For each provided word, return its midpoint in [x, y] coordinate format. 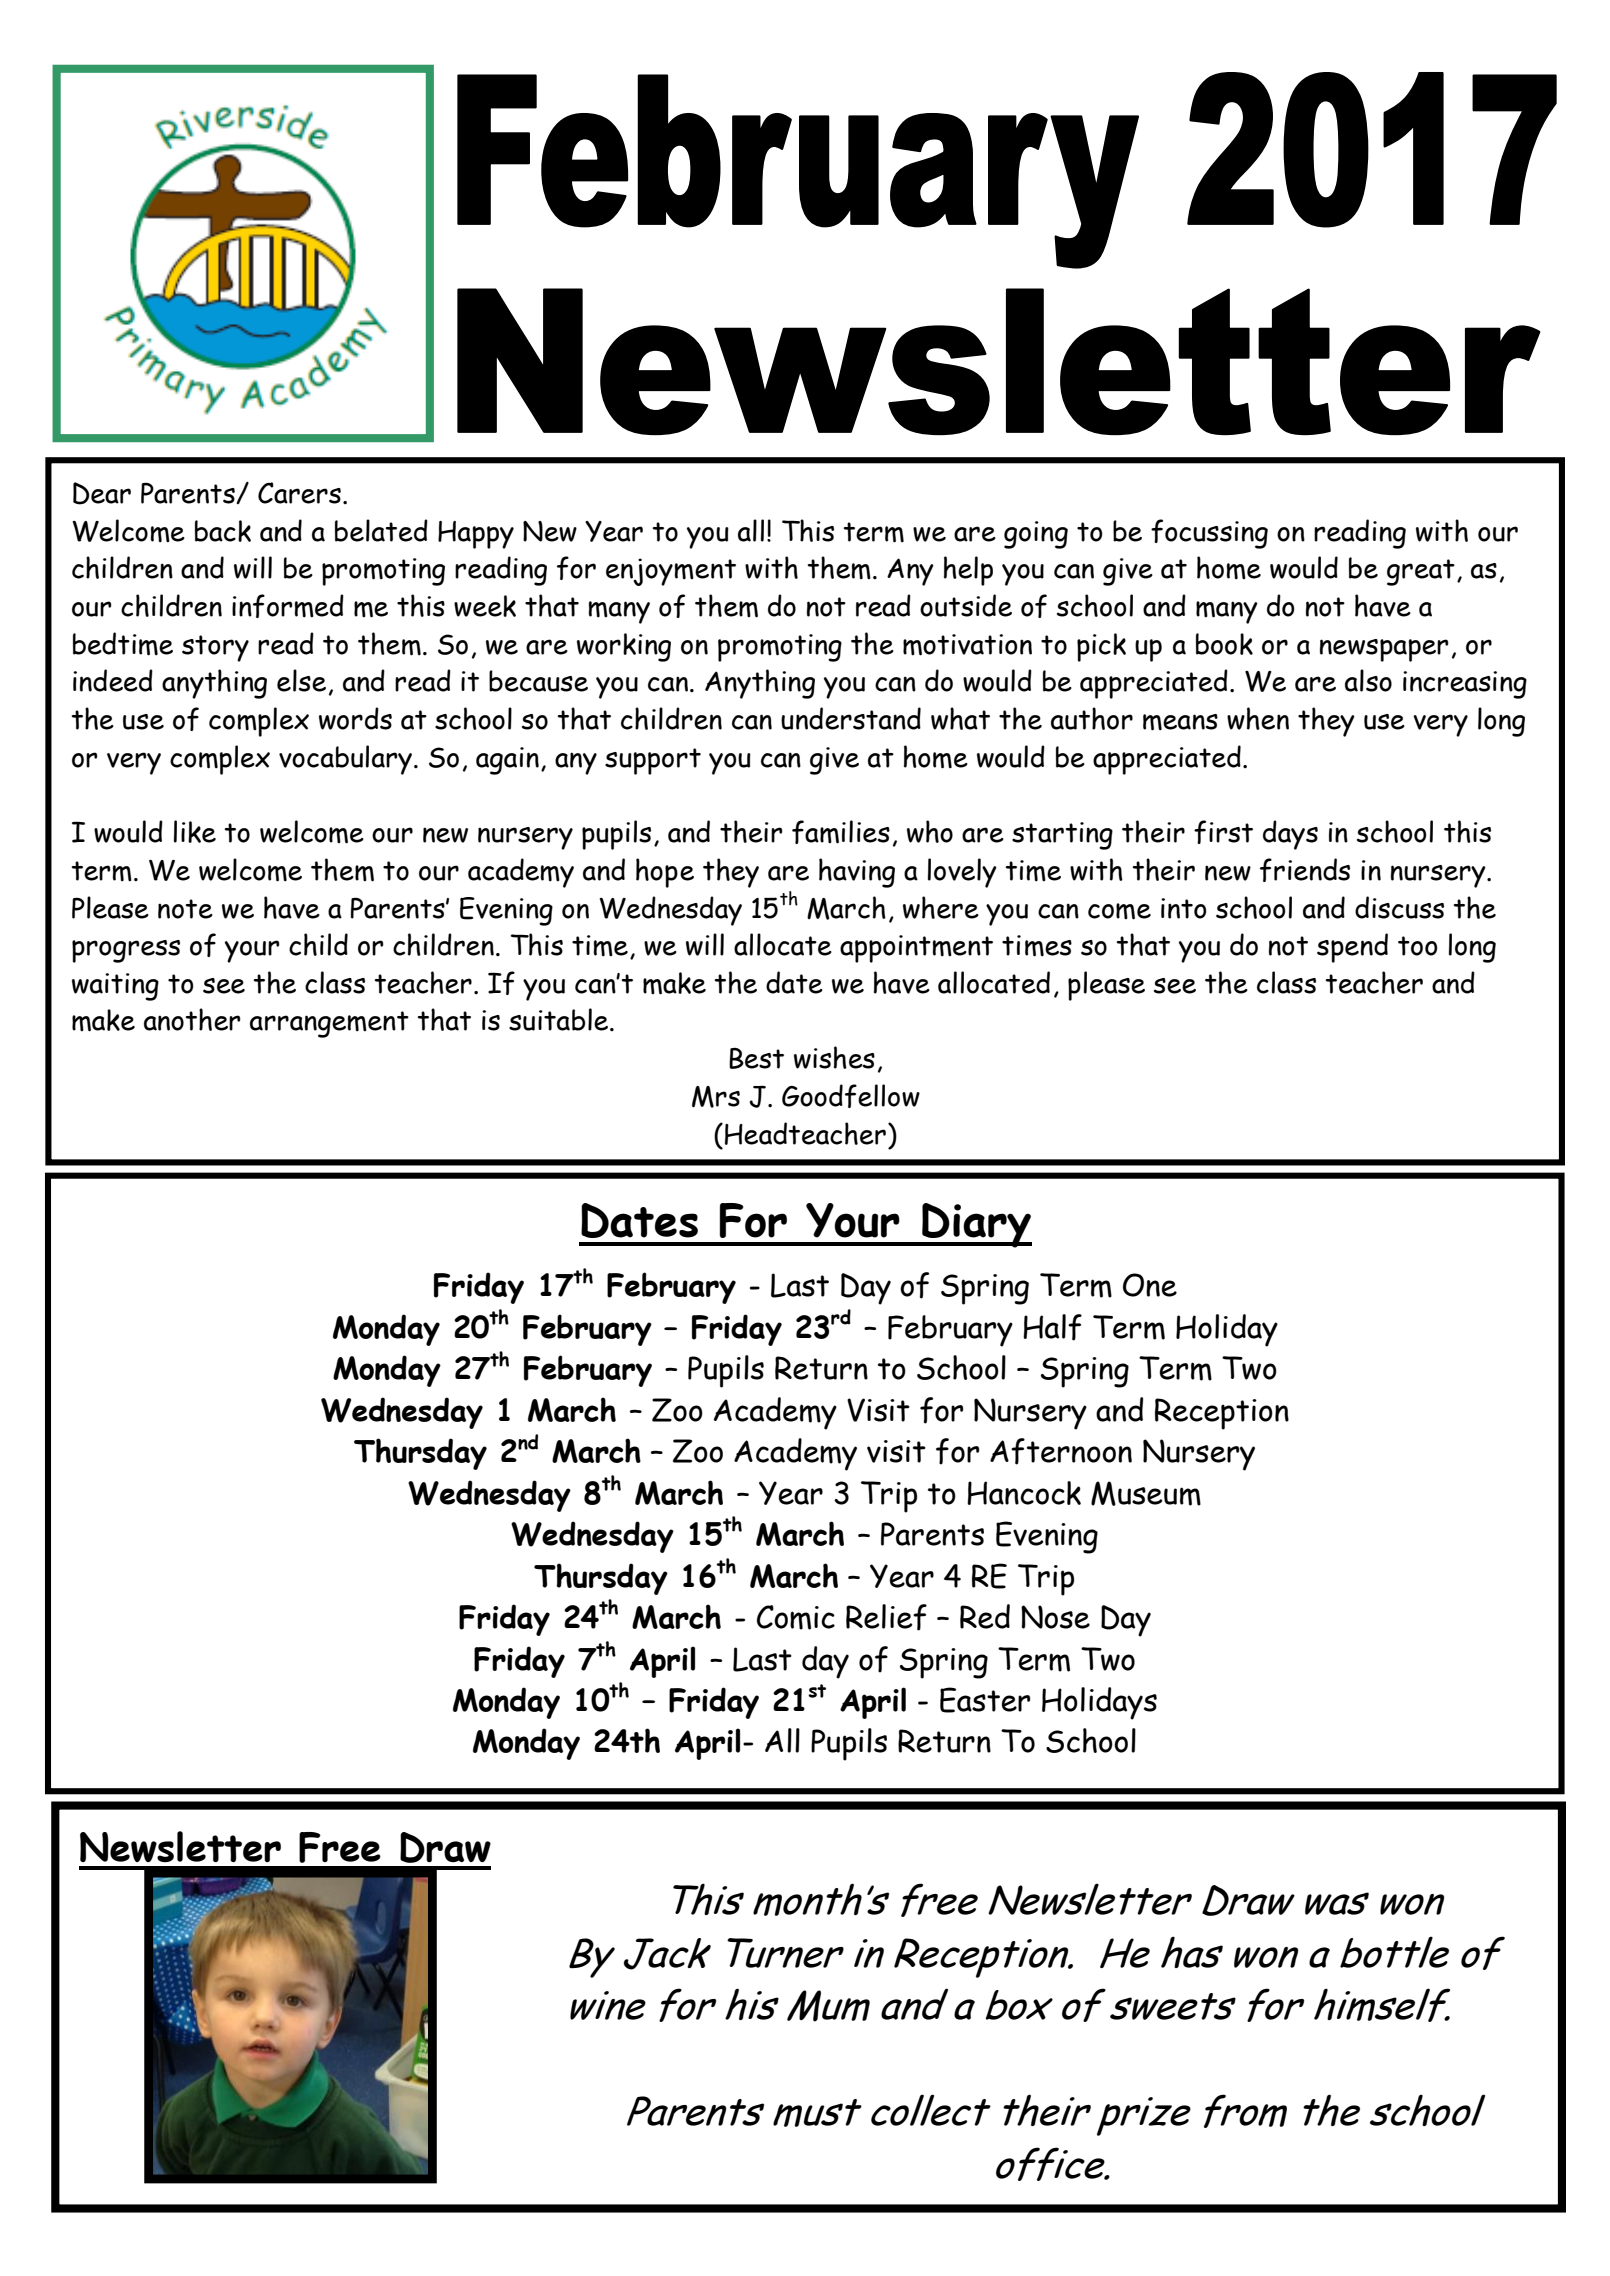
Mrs [716, 1097]
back [223, 531]
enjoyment [671, 572]
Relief [886, 1617]
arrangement [329, 1024]
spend [1352, 948]
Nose [1055, 1617]
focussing [1209, 534]
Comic [796, 1617]
